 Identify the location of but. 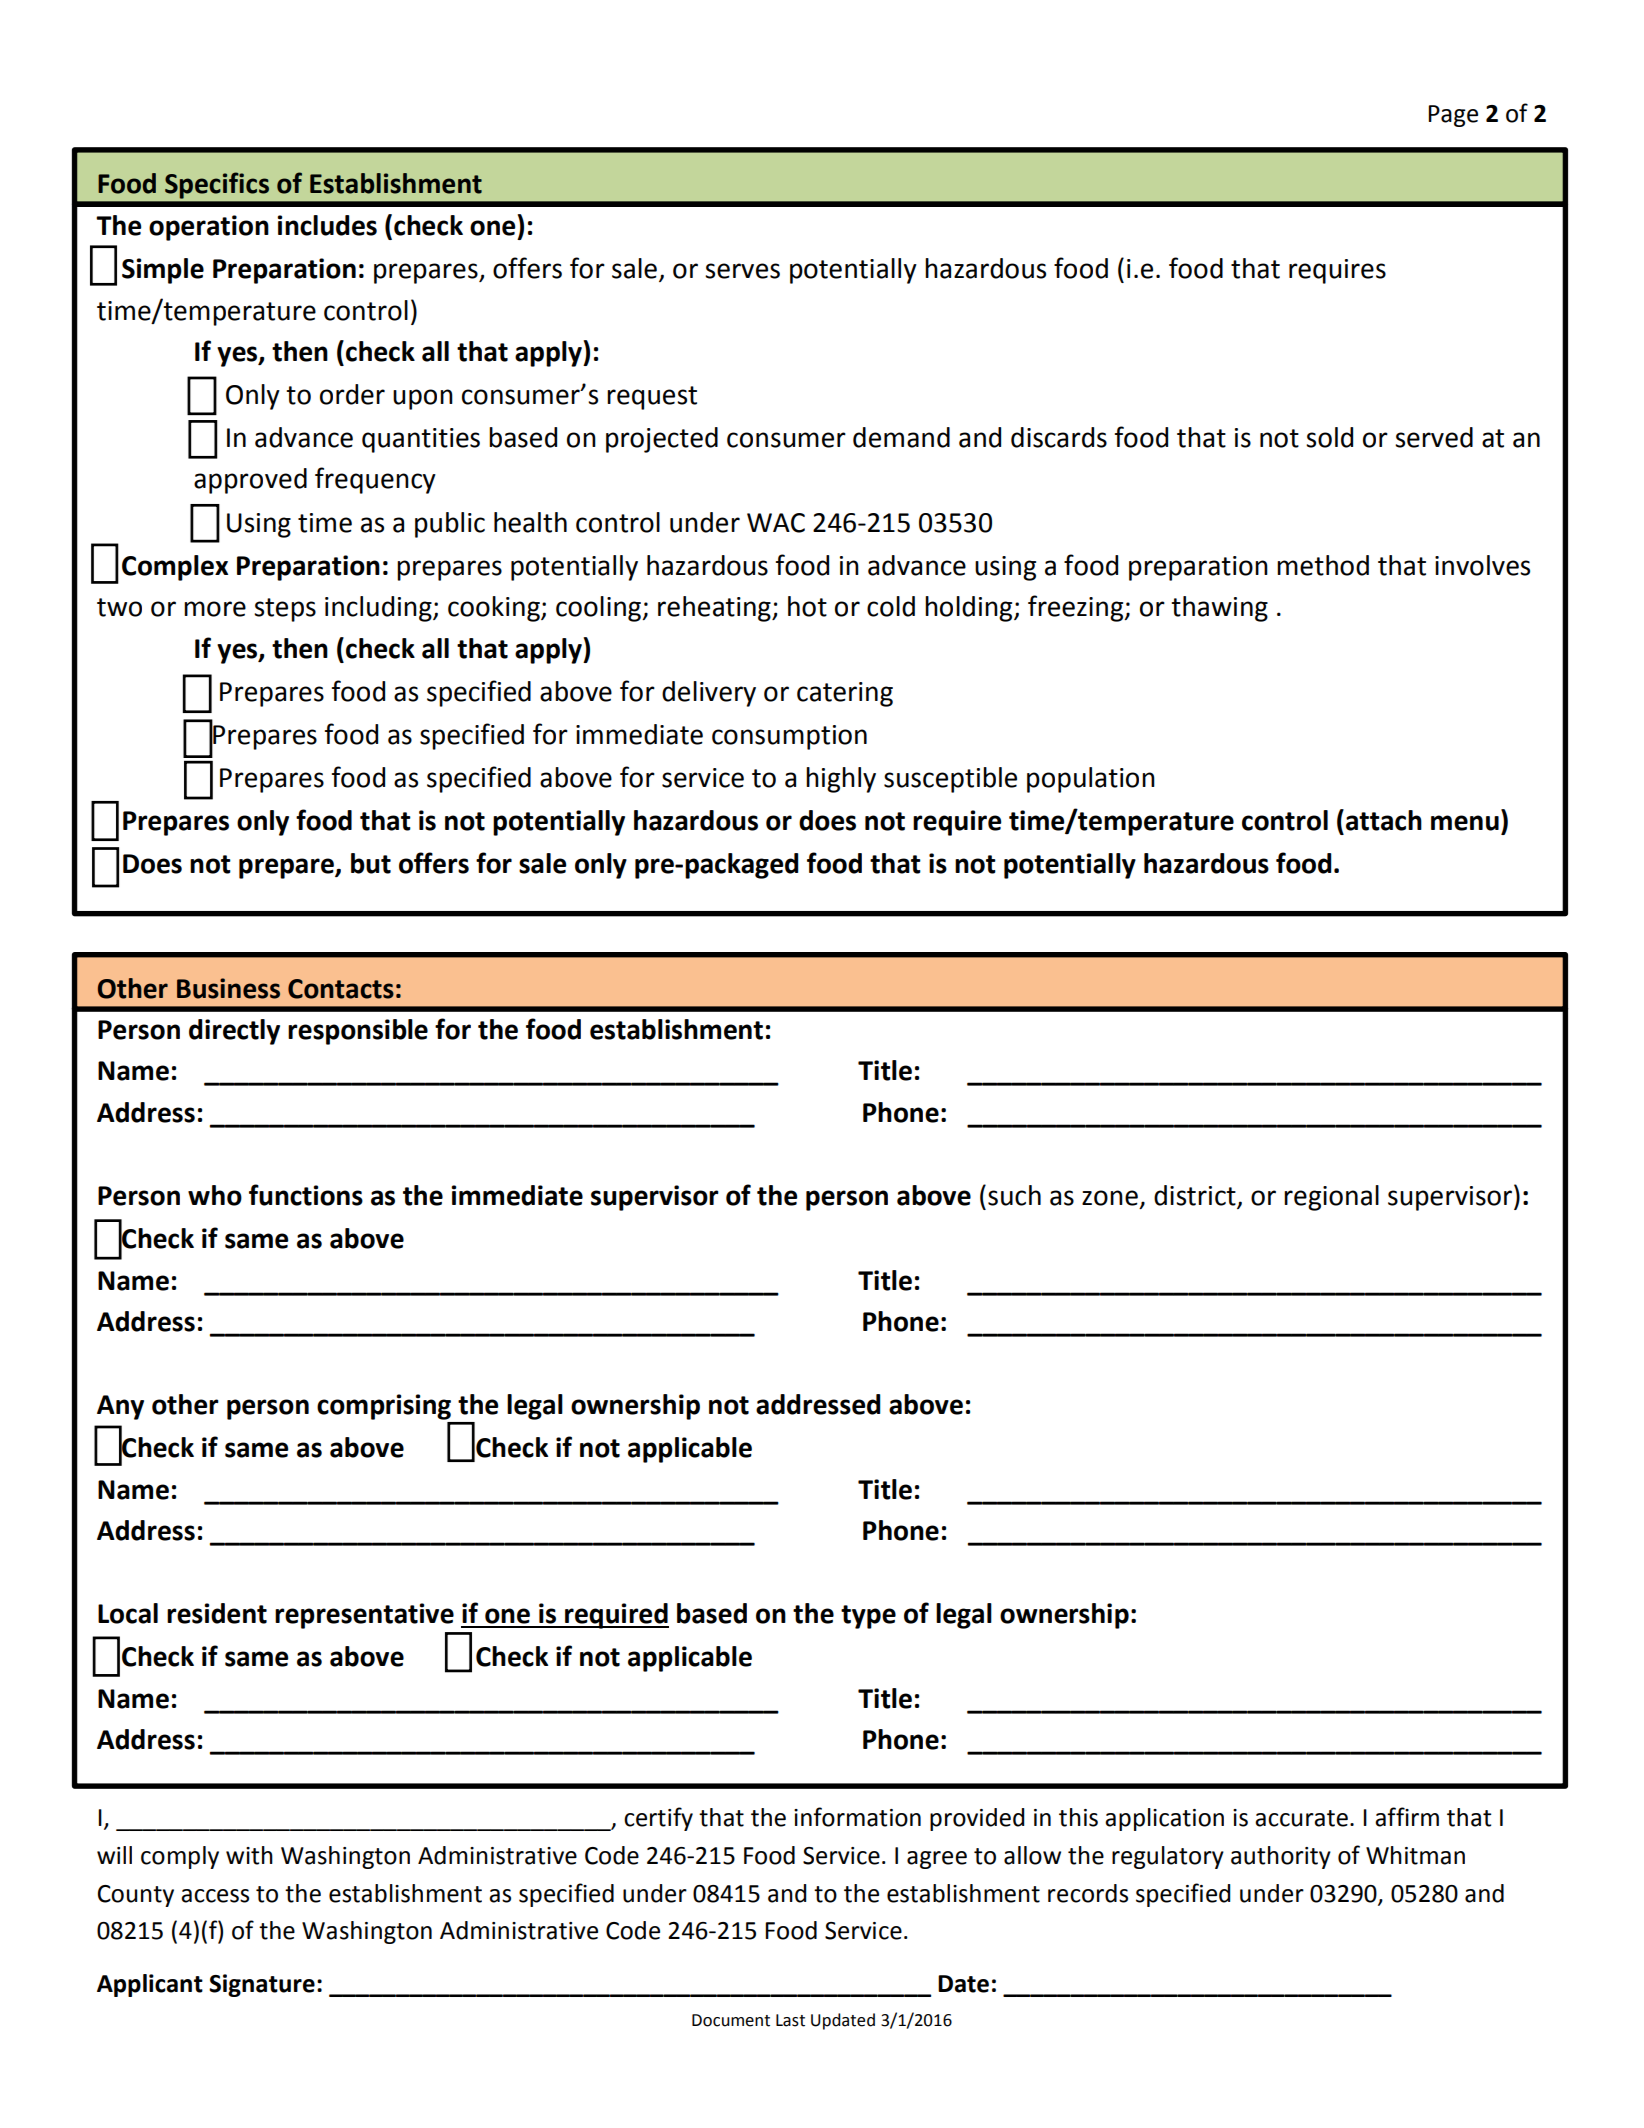
(371, 863).
